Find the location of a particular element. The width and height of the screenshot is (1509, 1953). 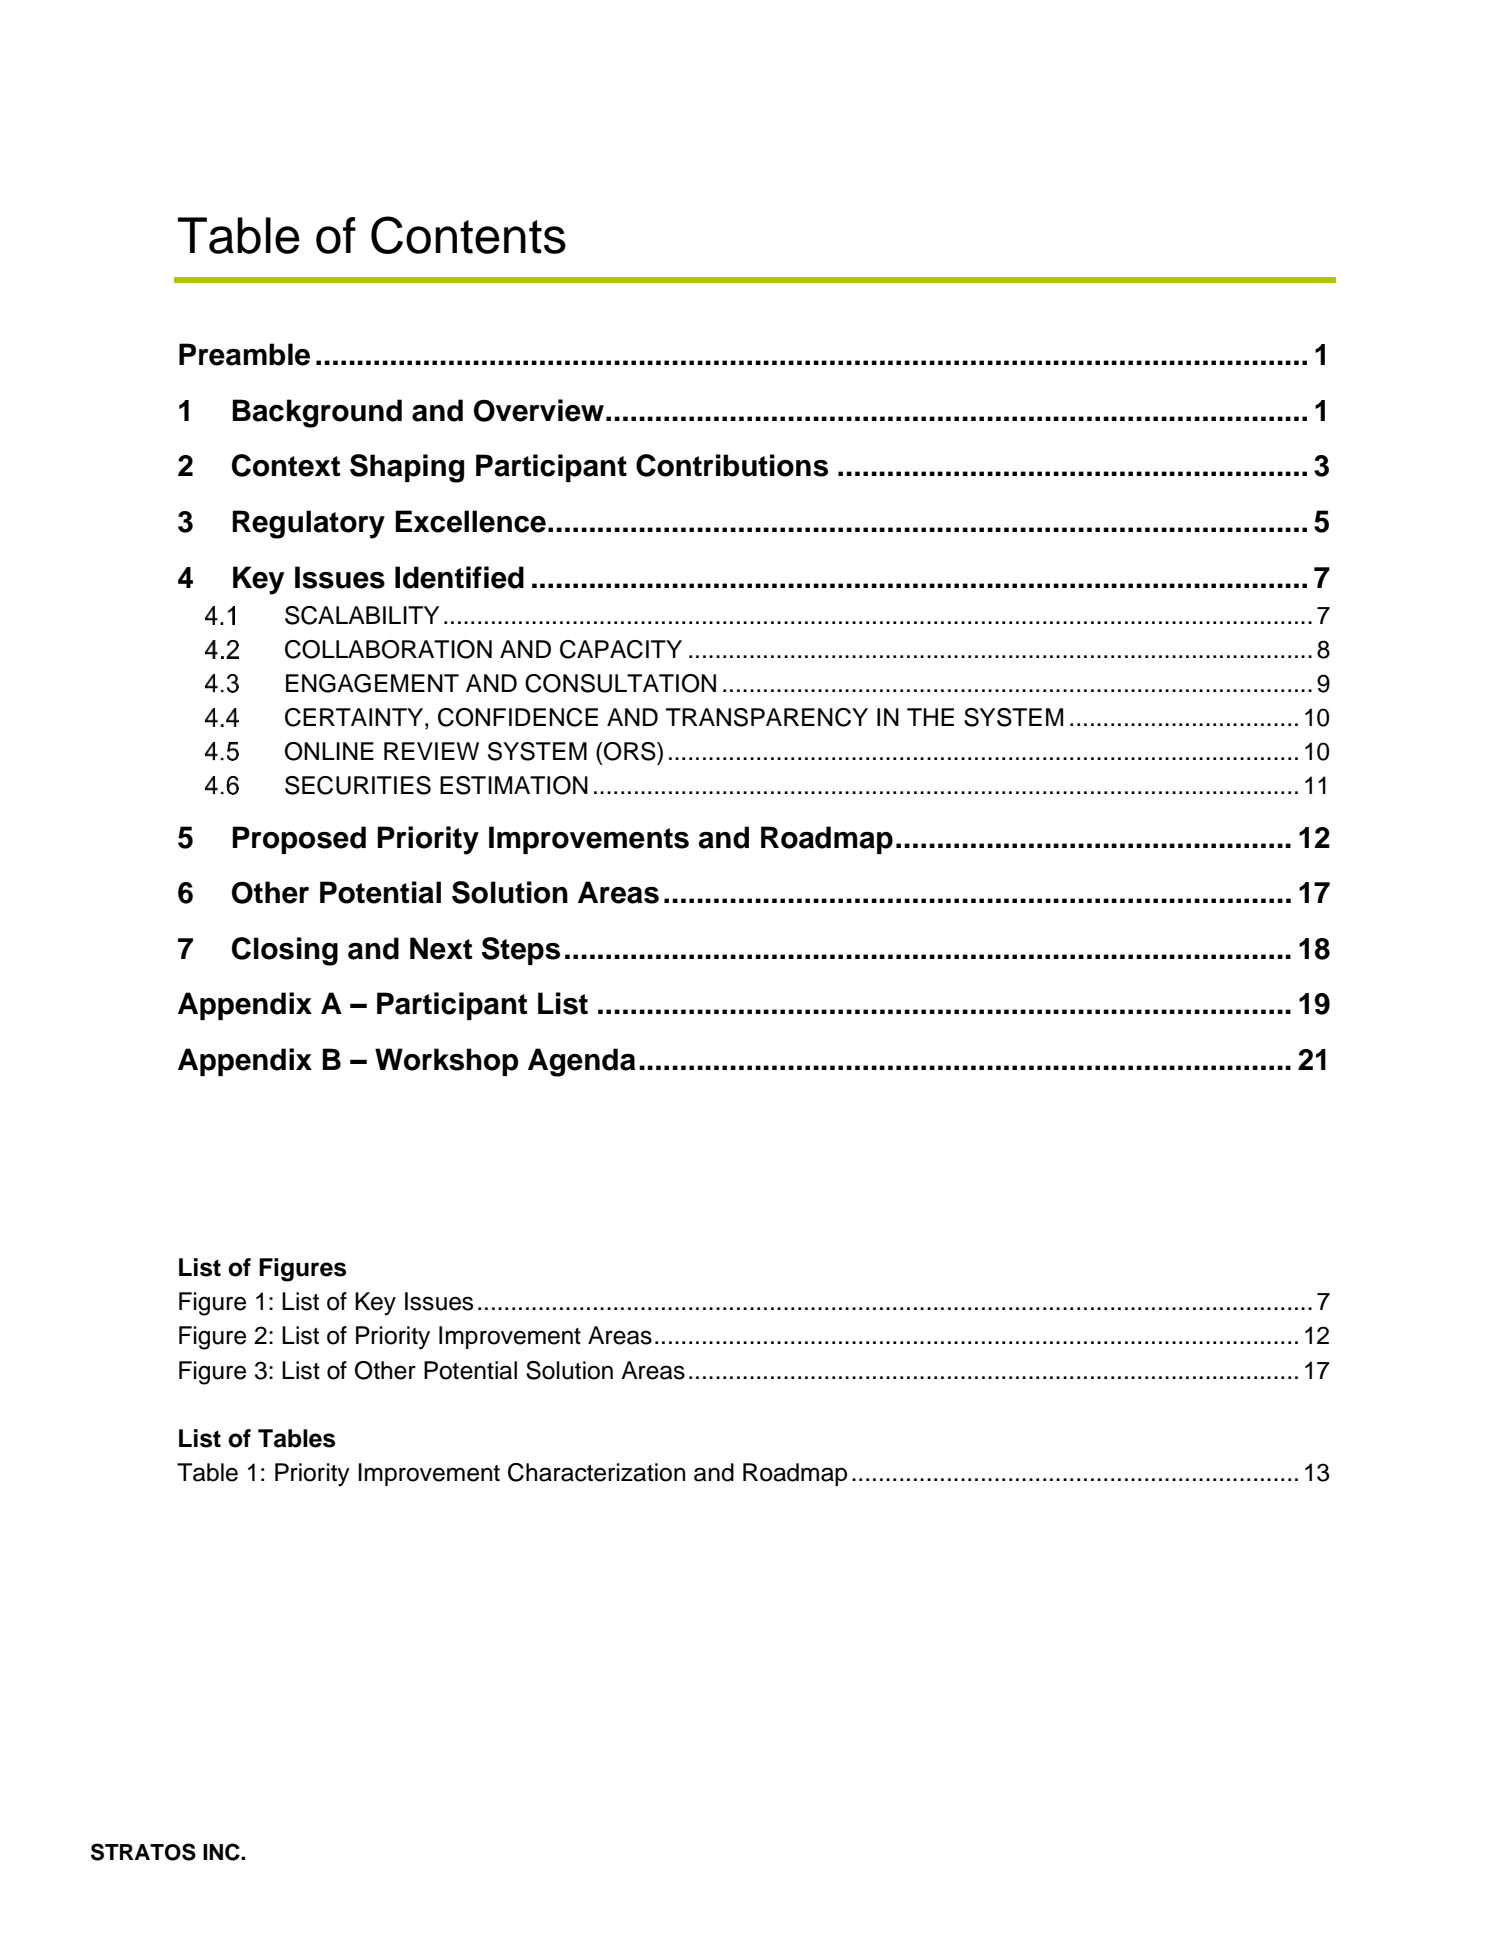

Characterization is located at coordinates (596, 1472).
